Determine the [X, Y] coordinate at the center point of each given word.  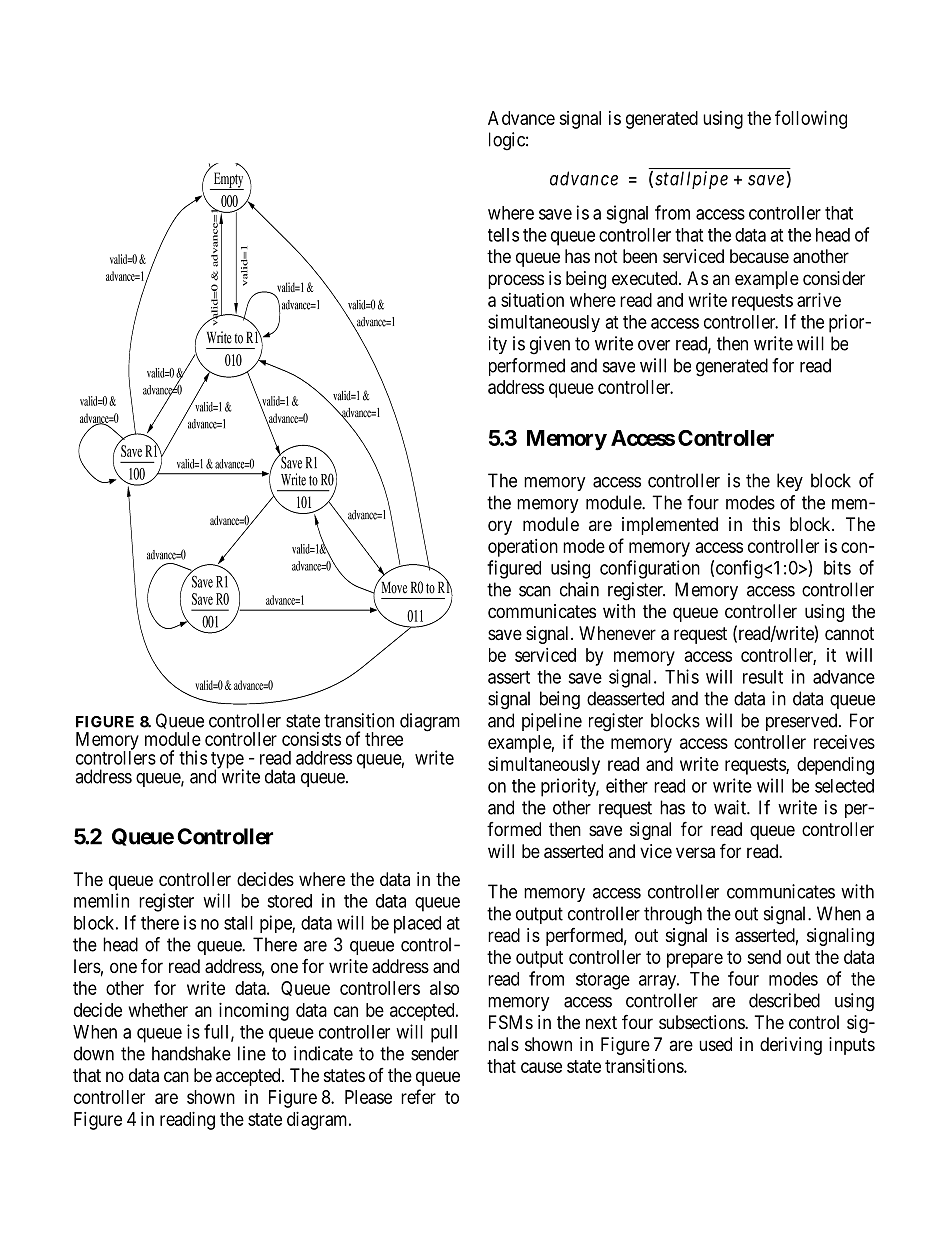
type [227, 761]
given [550, 345]
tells [503, 235]
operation [523, 548]
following [811, 119]
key [790, 482]
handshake [191, 1053]
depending [835, 766]
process [516, 281]
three [384, 739]
